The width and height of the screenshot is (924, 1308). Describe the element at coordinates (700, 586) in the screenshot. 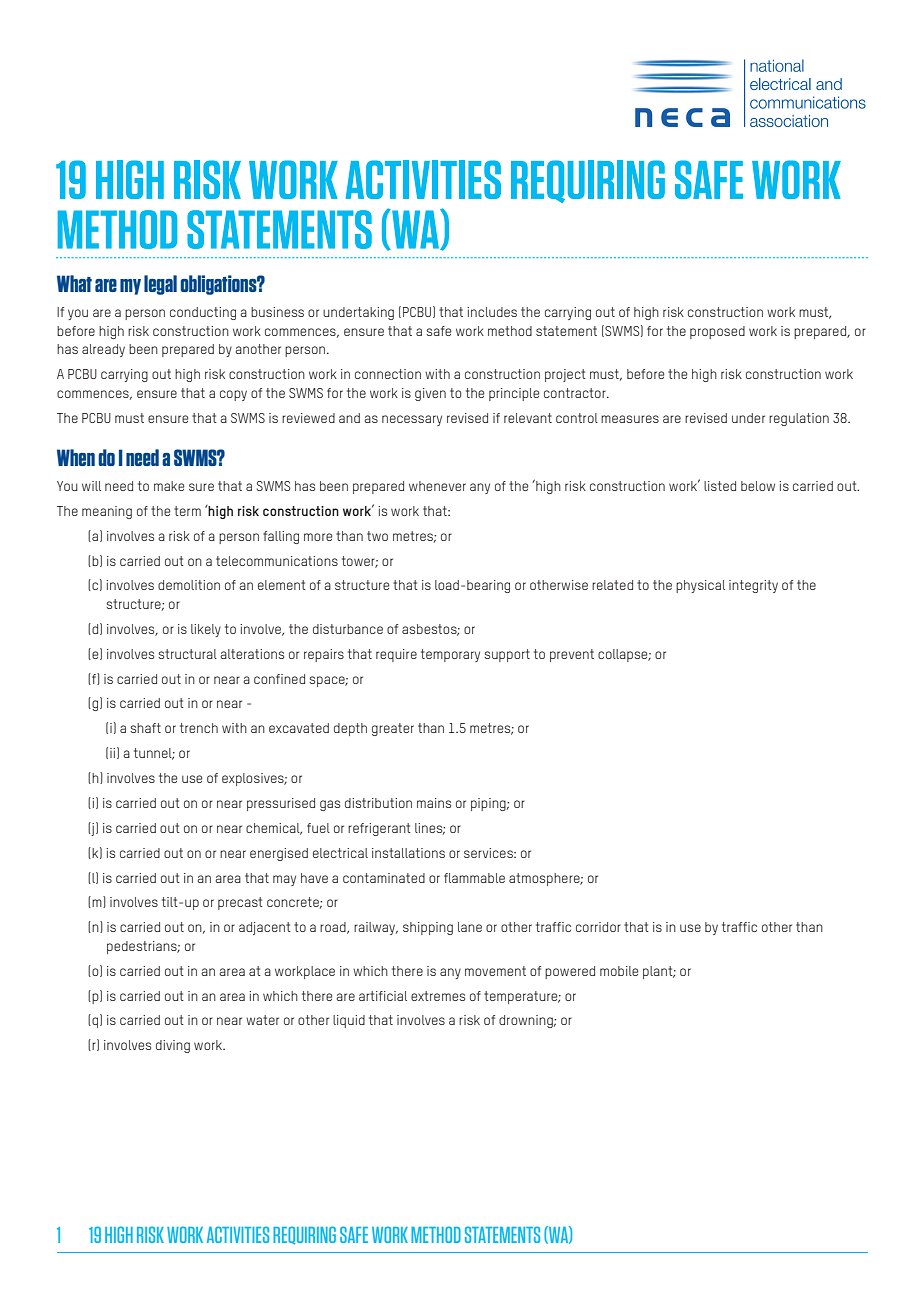

I see `physical` at that location.
